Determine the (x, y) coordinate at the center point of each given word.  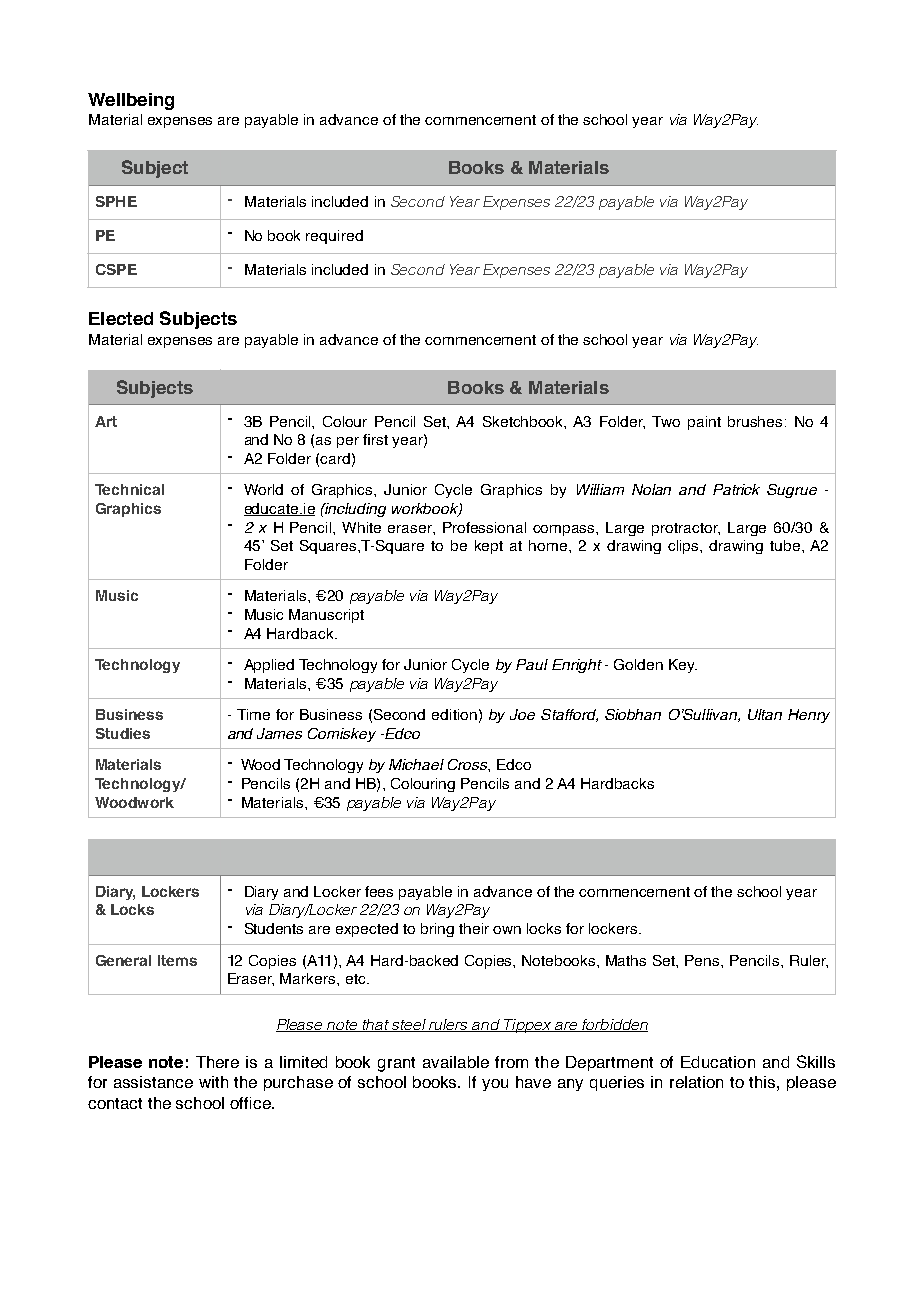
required (334, 237)
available (456, 1062)
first (375, 439)
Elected (121, 318)
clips (684, 547)
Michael (416, 764)
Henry (809, 716)
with (213, 1082)
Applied (269, 666)
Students (274, 928)
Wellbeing (131, 101)
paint (704, 423)
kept (489, 547)
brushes (755, 421)
